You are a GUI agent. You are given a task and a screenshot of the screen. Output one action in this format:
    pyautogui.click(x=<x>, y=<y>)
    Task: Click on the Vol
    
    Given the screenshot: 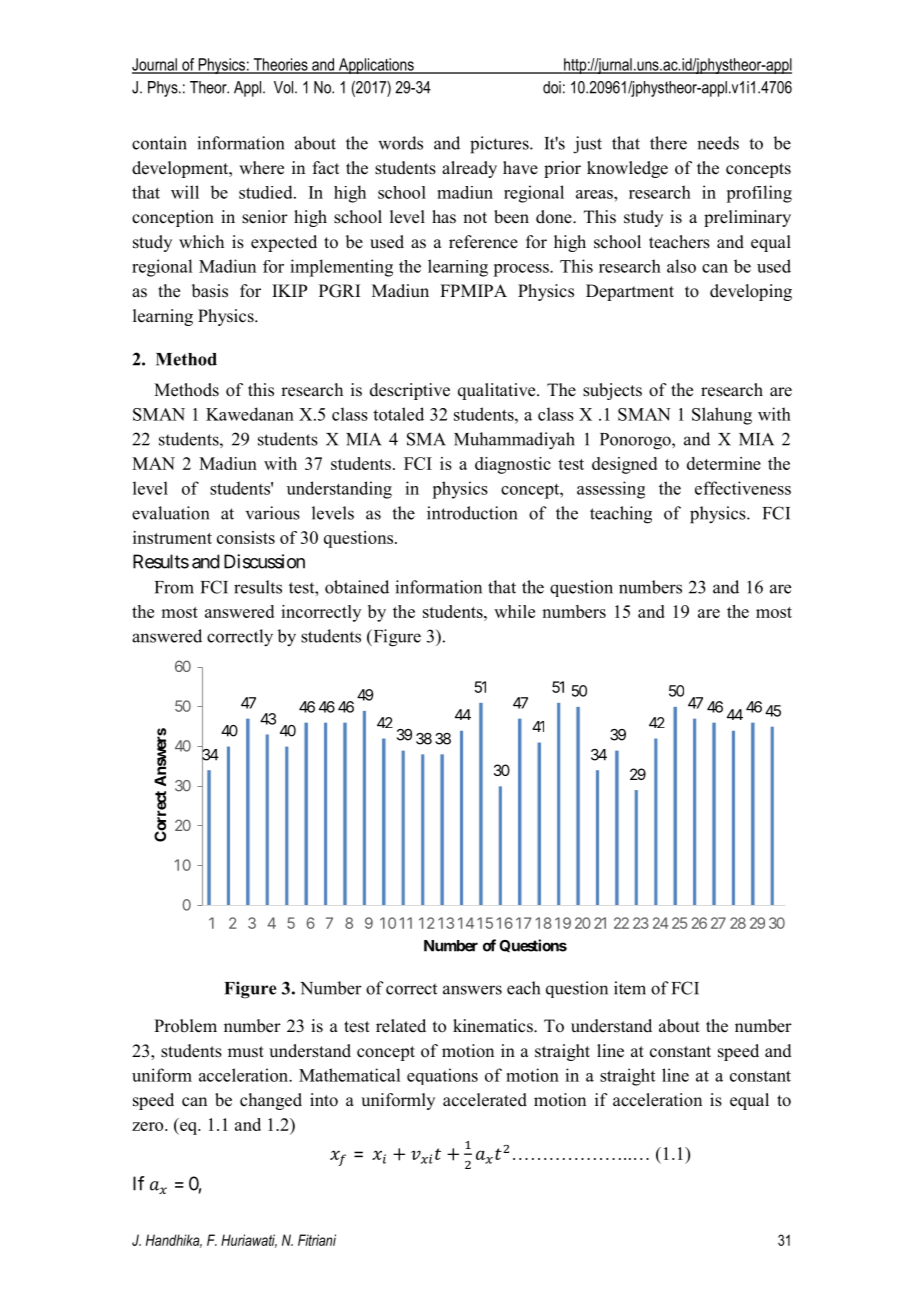 What is the action you would take?
    pyautogui.click(x=283, y=87)
